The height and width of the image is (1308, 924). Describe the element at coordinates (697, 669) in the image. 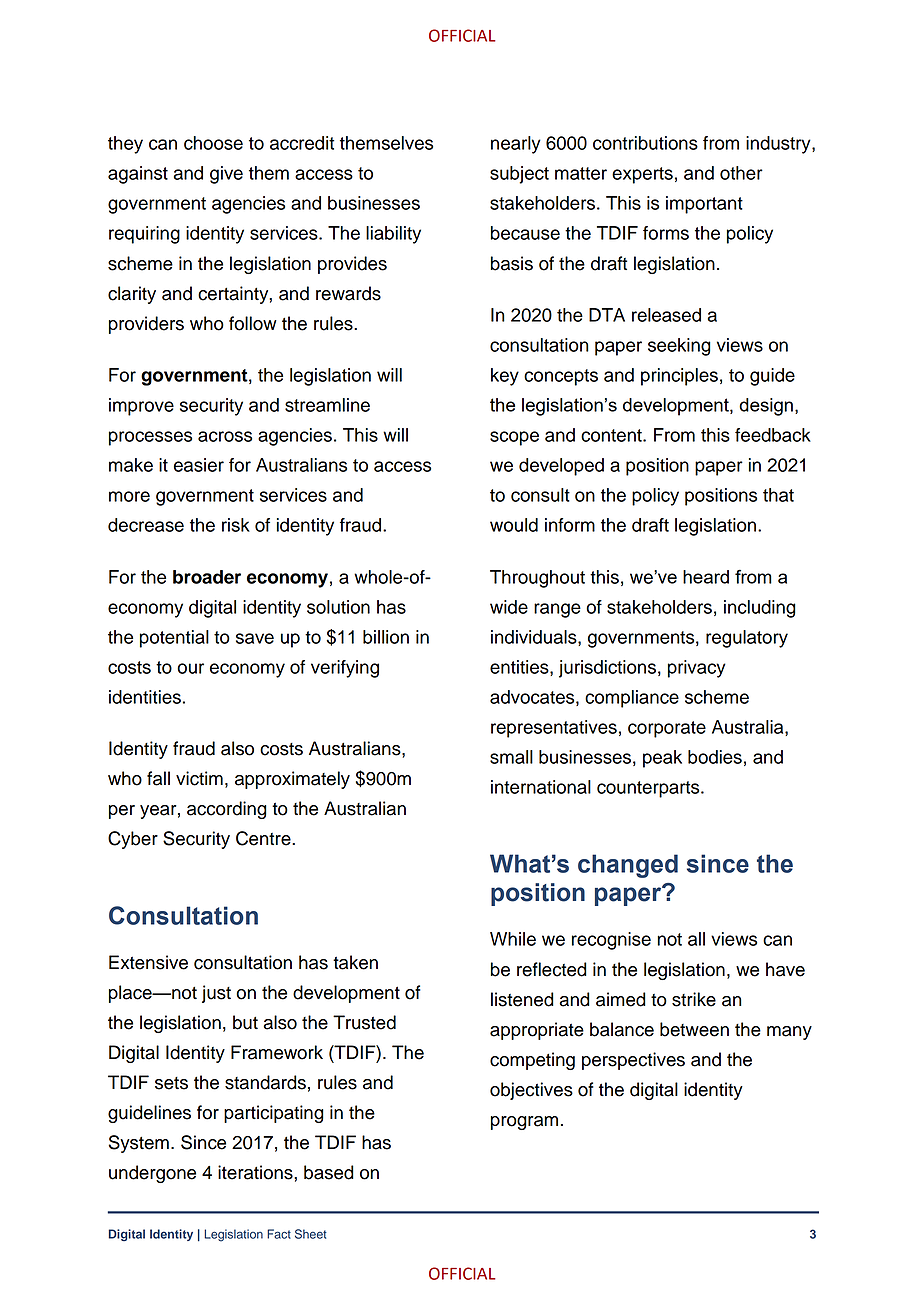

I see `privacy` at that location.
